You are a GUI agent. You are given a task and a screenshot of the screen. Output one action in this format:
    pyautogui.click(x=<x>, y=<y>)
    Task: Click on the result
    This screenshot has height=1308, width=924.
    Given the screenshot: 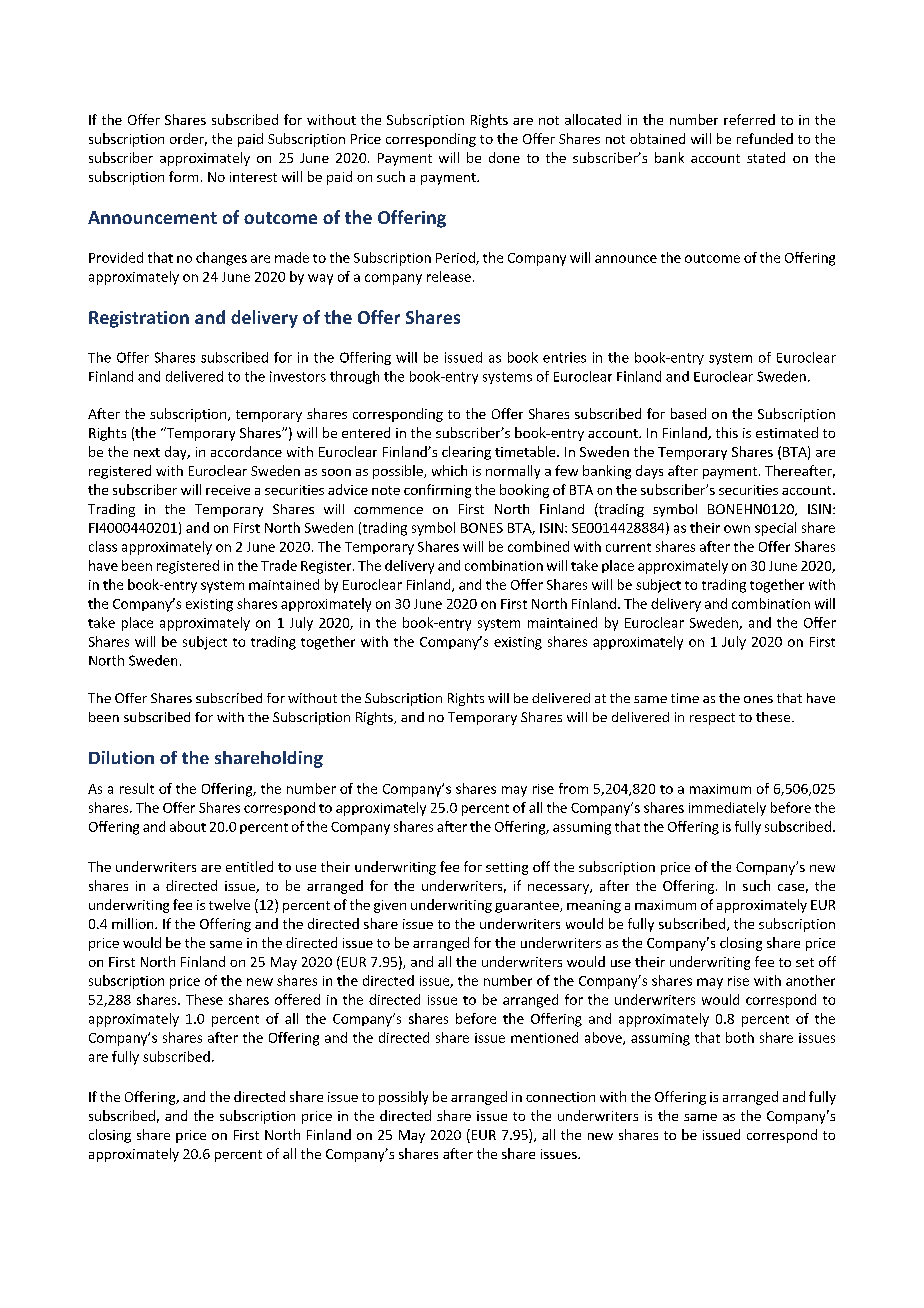 What is the action you would take?
    pyautogui.click(x=137, y=788)
